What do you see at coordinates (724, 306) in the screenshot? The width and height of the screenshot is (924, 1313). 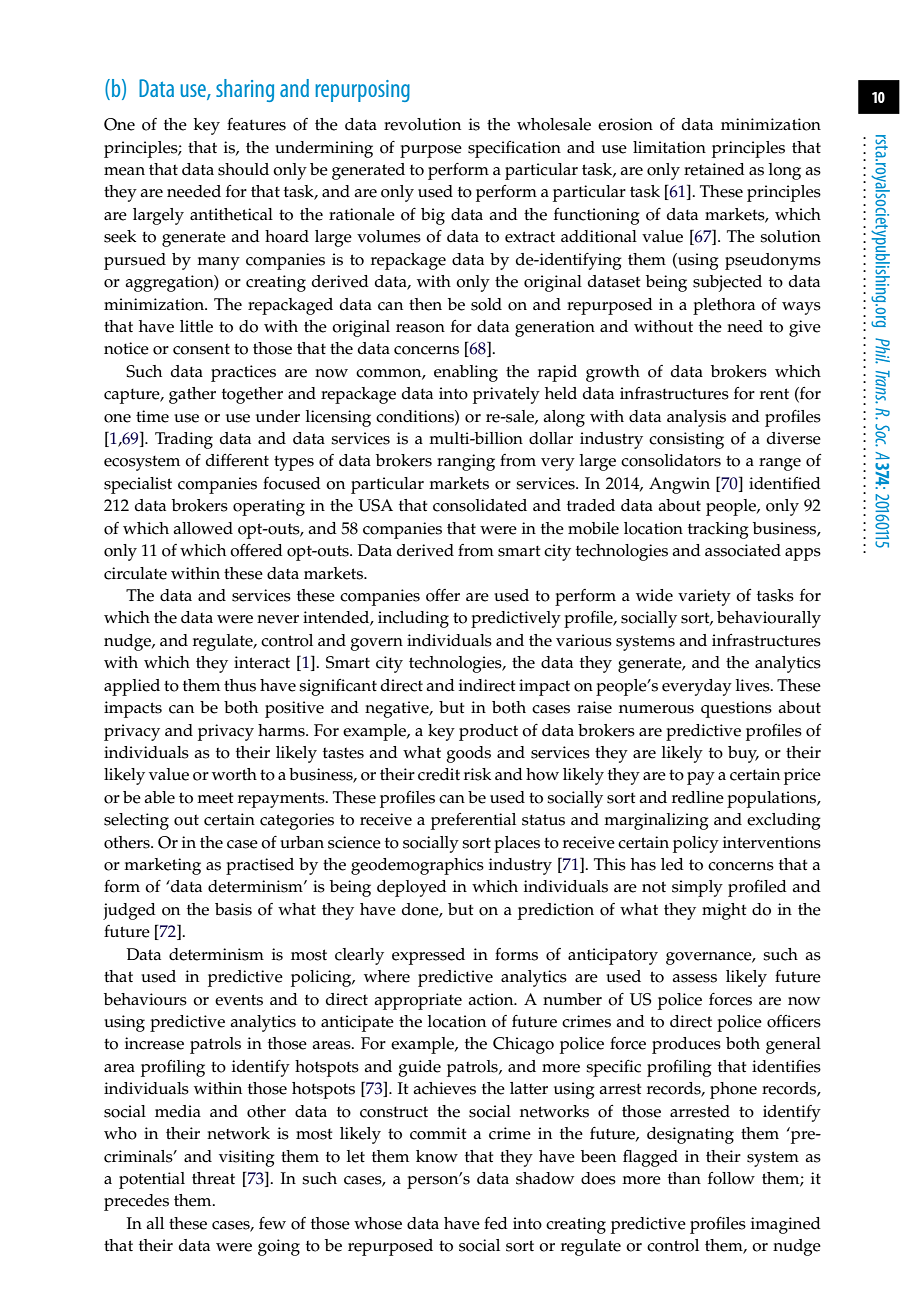 I see `plethora` at bounding box center [724, 306].
